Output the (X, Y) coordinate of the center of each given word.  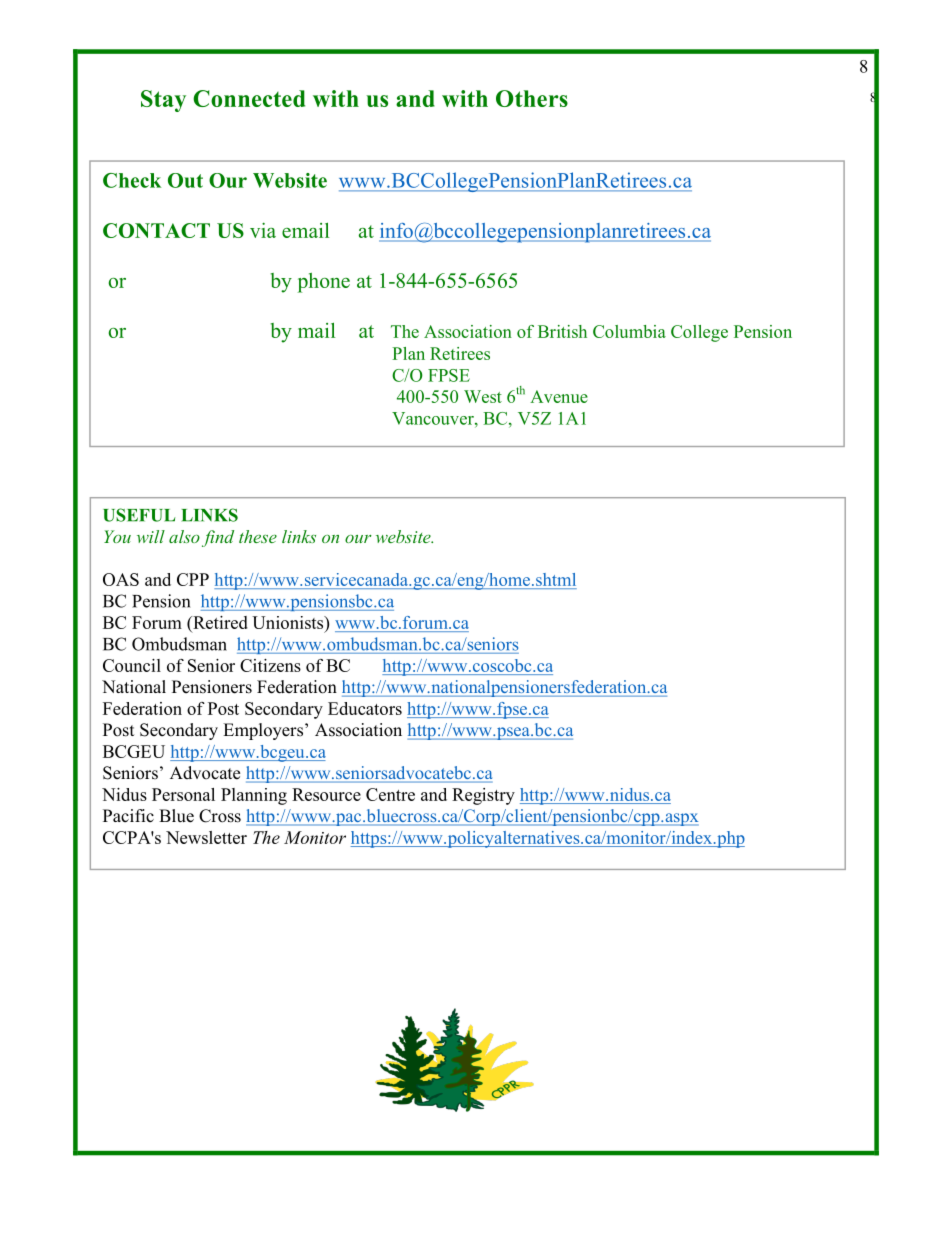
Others (532, 98)
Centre (390, 794)
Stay (163, 101)
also (184, 536)
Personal (183, 794)
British (562, 331)
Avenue (559, 396)
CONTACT (156, 230)
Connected (249, 98)
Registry (483, 796)
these (258, 536)
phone (324, 283)
